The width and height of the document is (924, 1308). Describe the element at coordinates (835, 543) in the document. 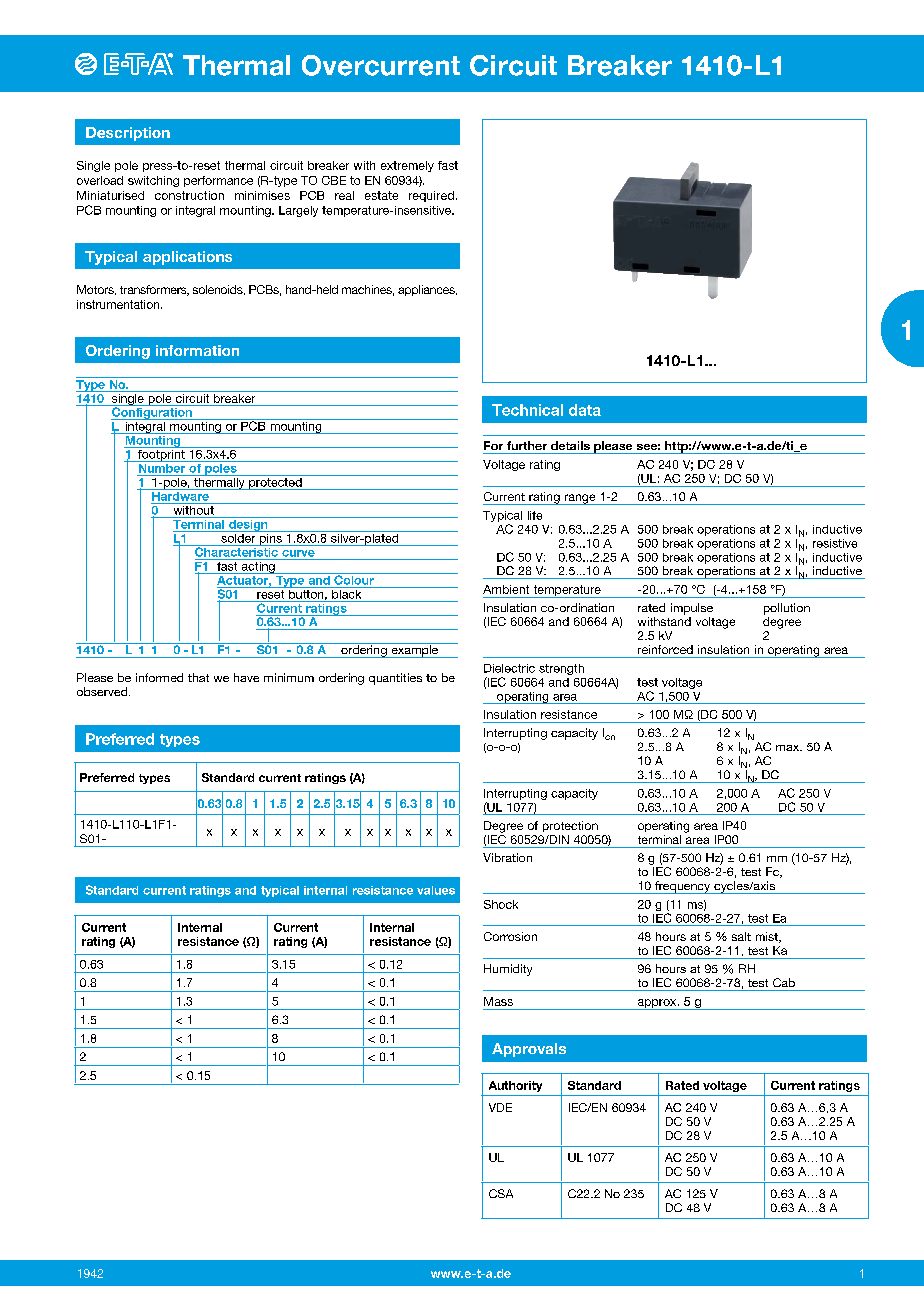

I see `resistive` at that location.
